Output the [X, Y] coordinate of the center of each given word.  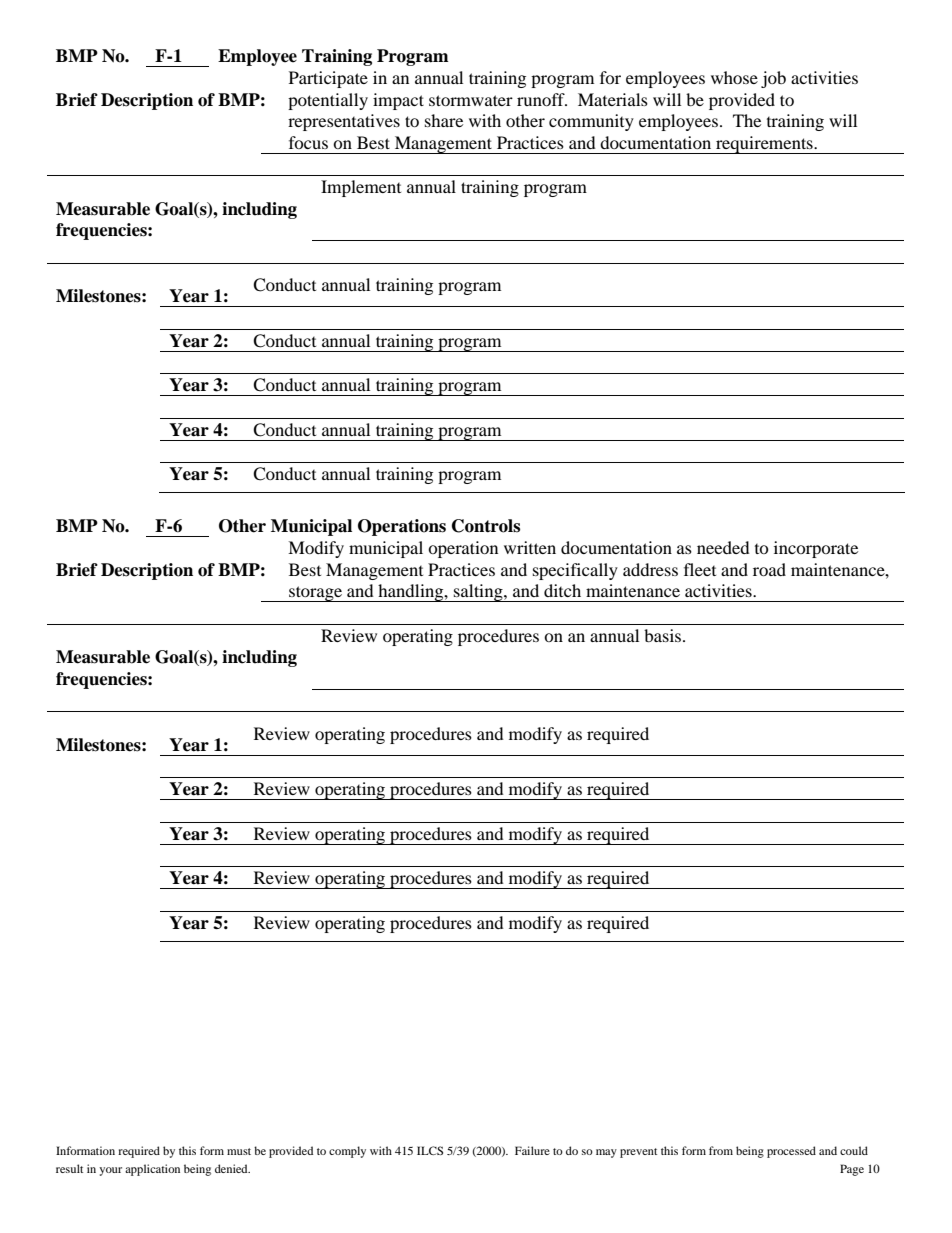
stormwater [471, 100]
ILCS [430, 1150]
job [773, 79]
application [152, 1170]
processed [791, 1152]
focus [308, 142]
